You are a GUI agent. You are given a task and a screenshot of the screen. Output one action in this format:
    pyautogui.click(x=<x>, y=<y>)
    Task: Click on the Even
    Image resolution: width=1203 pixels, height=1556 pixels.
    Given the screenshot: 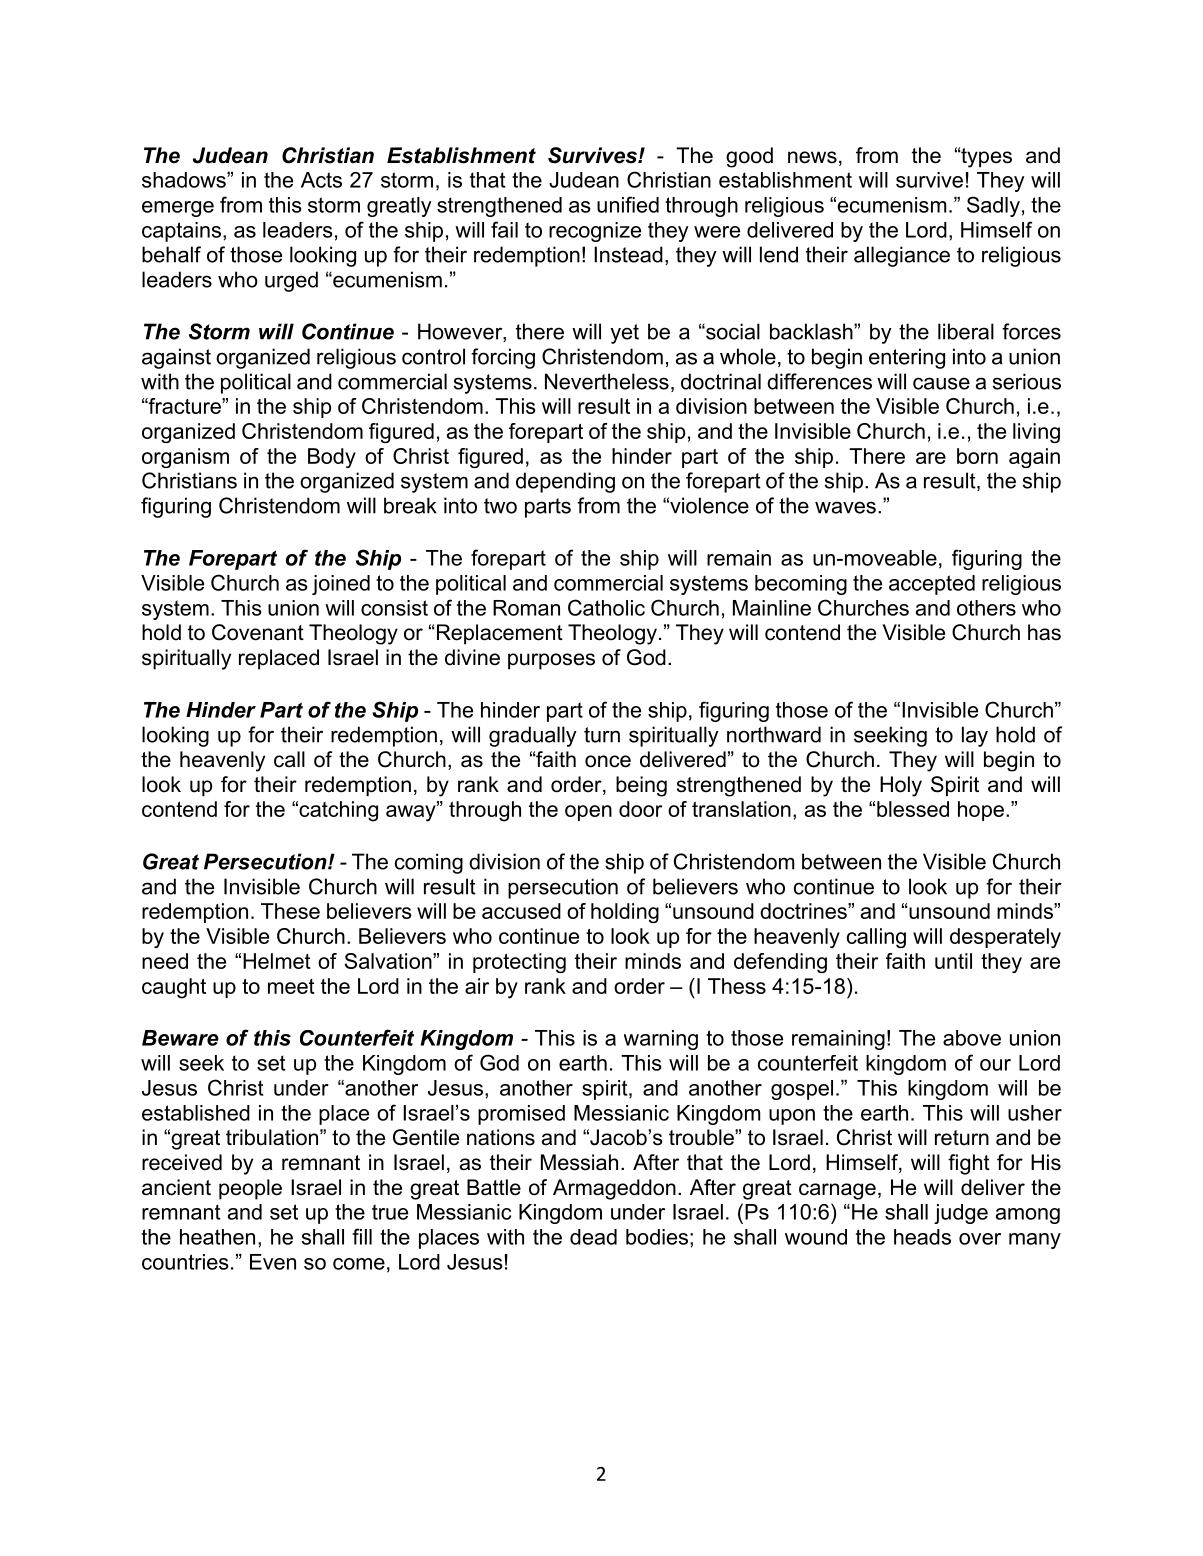 What is the action you would take?
    pyautogui.click(x=273, y=1262)
